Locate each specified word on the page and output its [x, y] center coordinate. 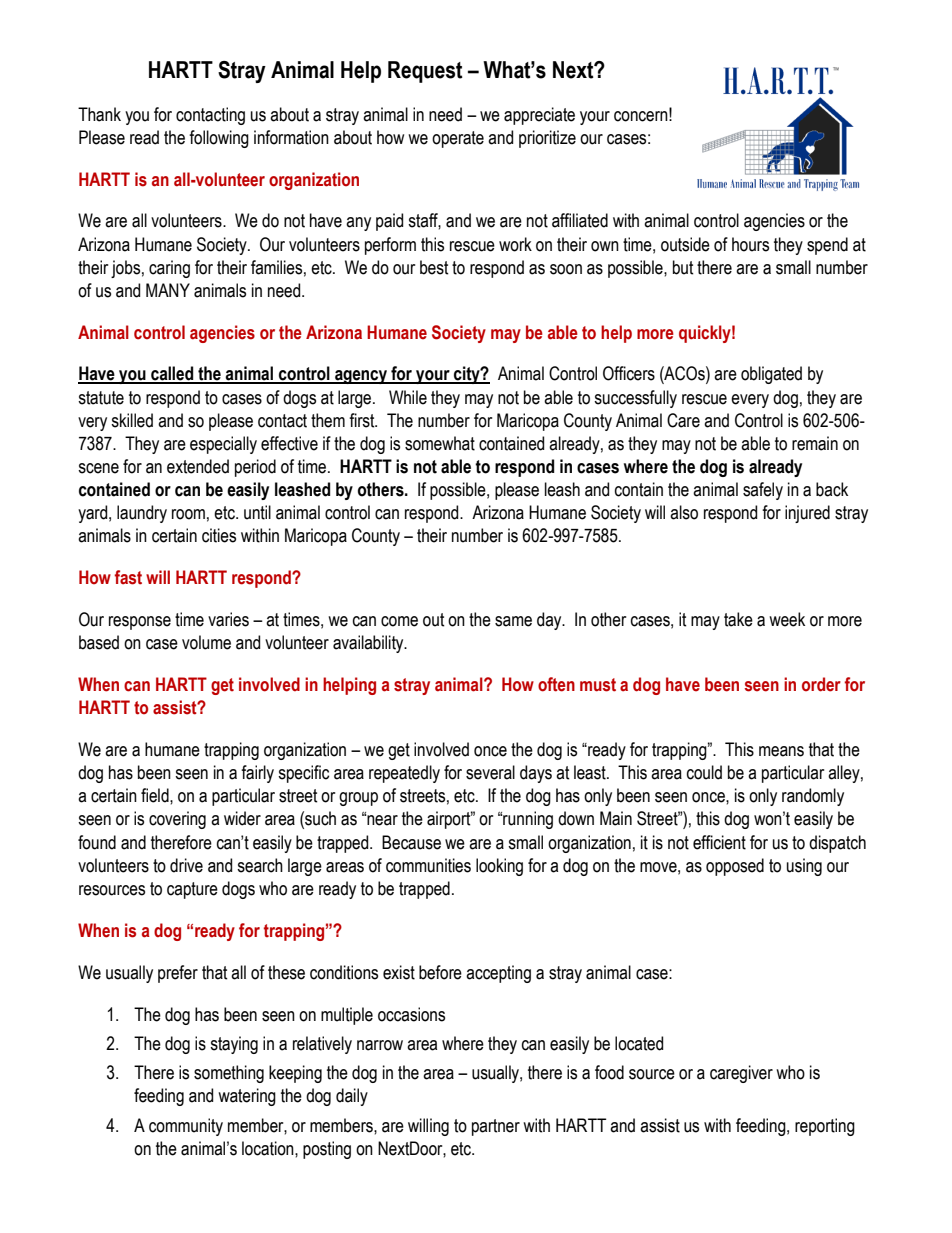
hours [750, 244]
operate [458, 139]
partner [496, 1127]
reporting [825, 1127]
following [219, 139]
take [738, 619]
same [513, 621]
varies [228, 619]
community [186, 1127]
